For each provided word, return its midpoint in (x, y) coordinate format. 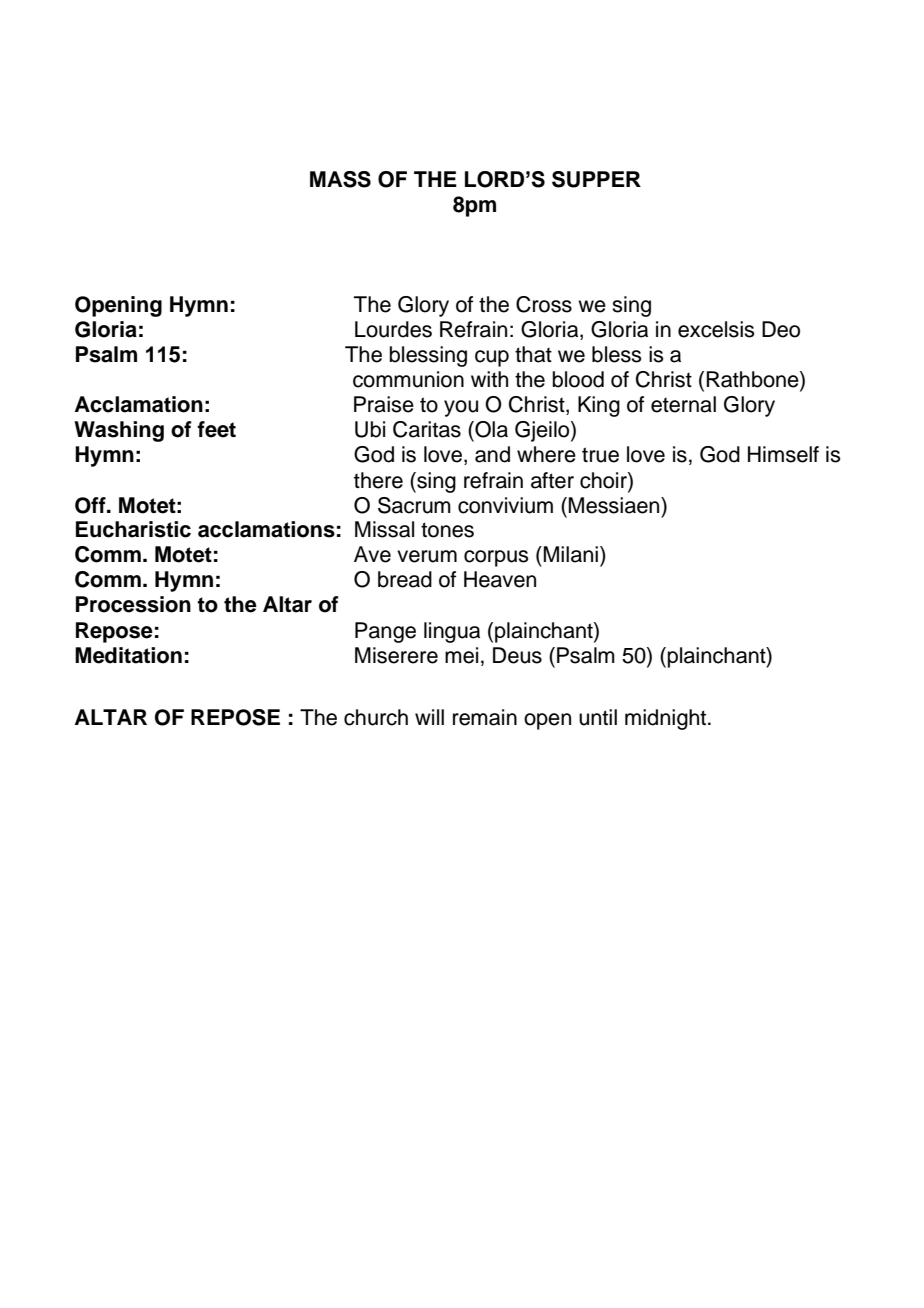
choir (604, 480)
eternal (683, 404)
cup (492, 358)
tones (447, 530)
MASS (340, 179)
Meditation (128, 655)
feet (216, 429)
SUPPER (596, 179)
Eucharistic (133, 529)
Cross (544, 304)
